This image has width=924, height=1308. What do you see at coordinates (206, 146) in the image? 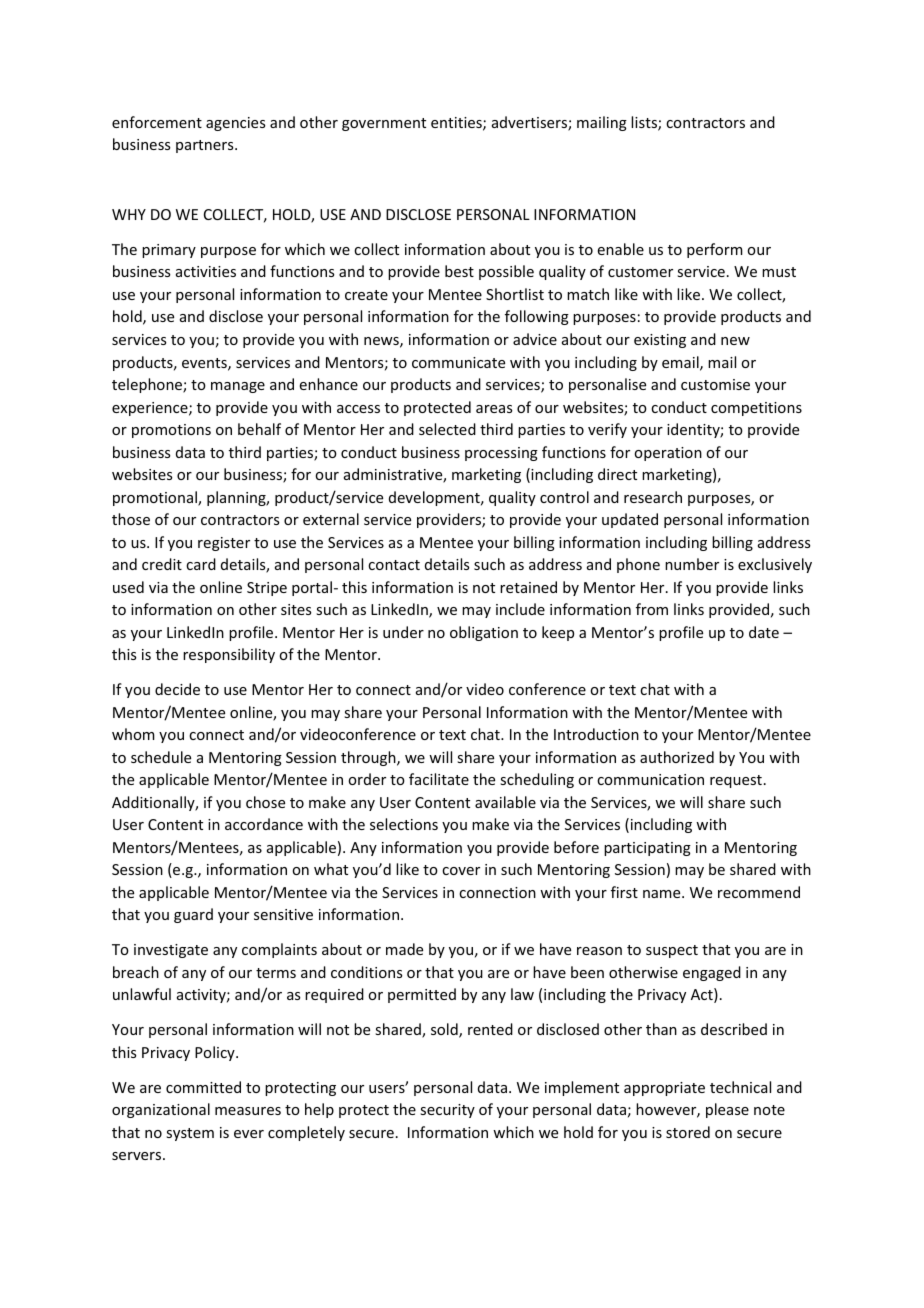
I see `partners` at bounding box center [206, 146].
